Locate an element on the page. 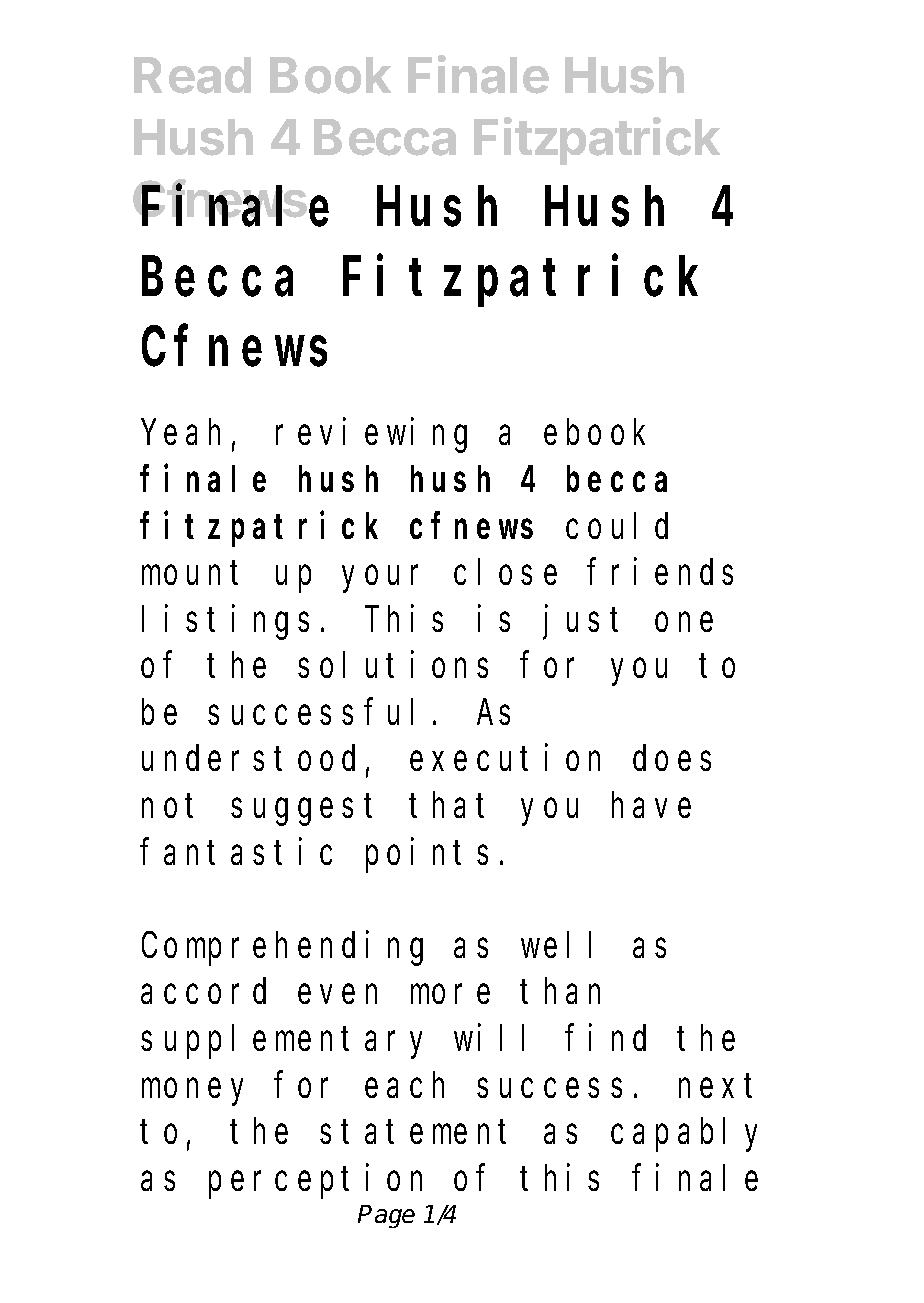  Page is located at coordinates (386, 1216).
